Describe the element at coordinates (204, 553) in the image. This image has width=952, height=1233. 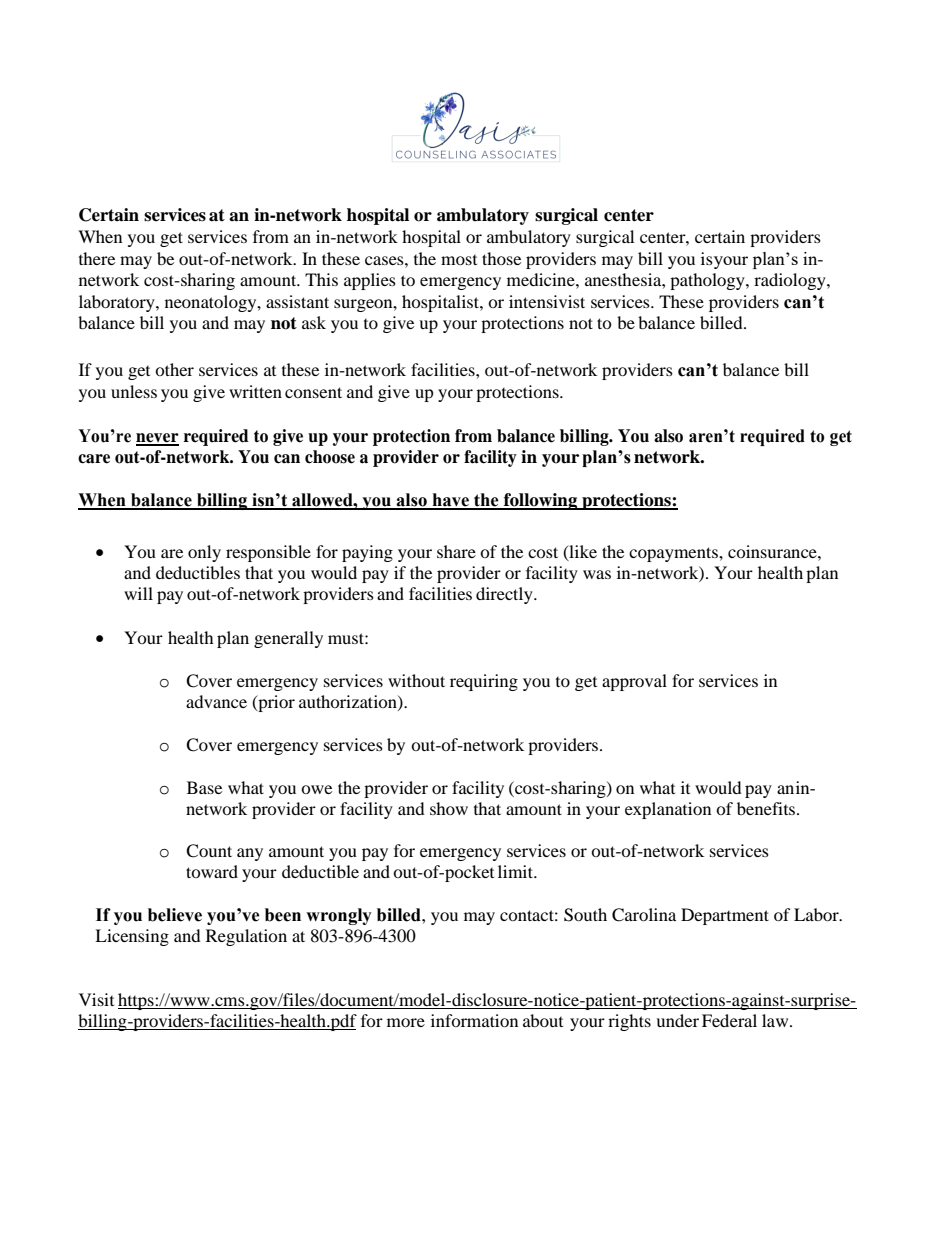
I see `only` at that location.
